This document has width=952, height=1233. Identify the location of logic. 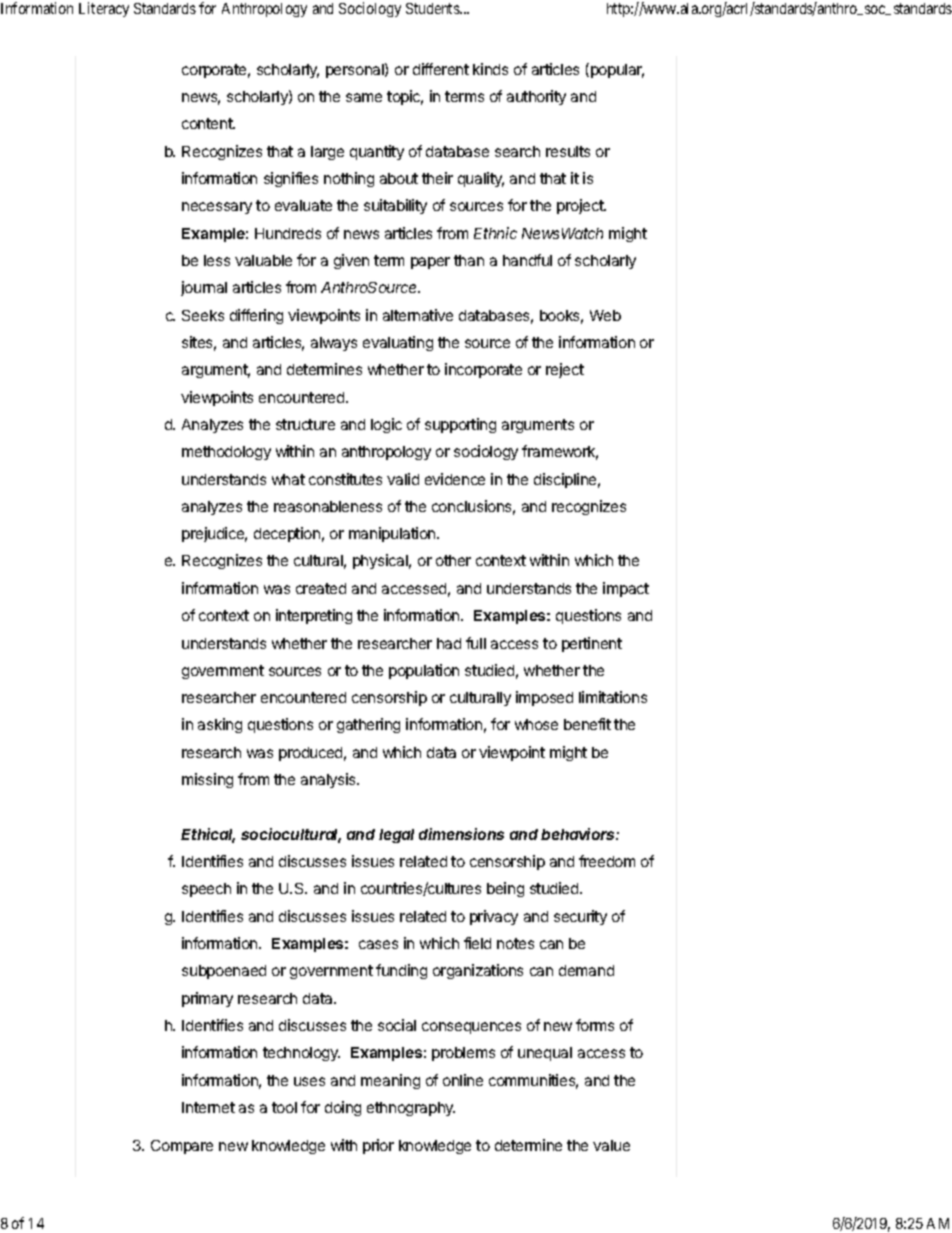
(386, 425).
